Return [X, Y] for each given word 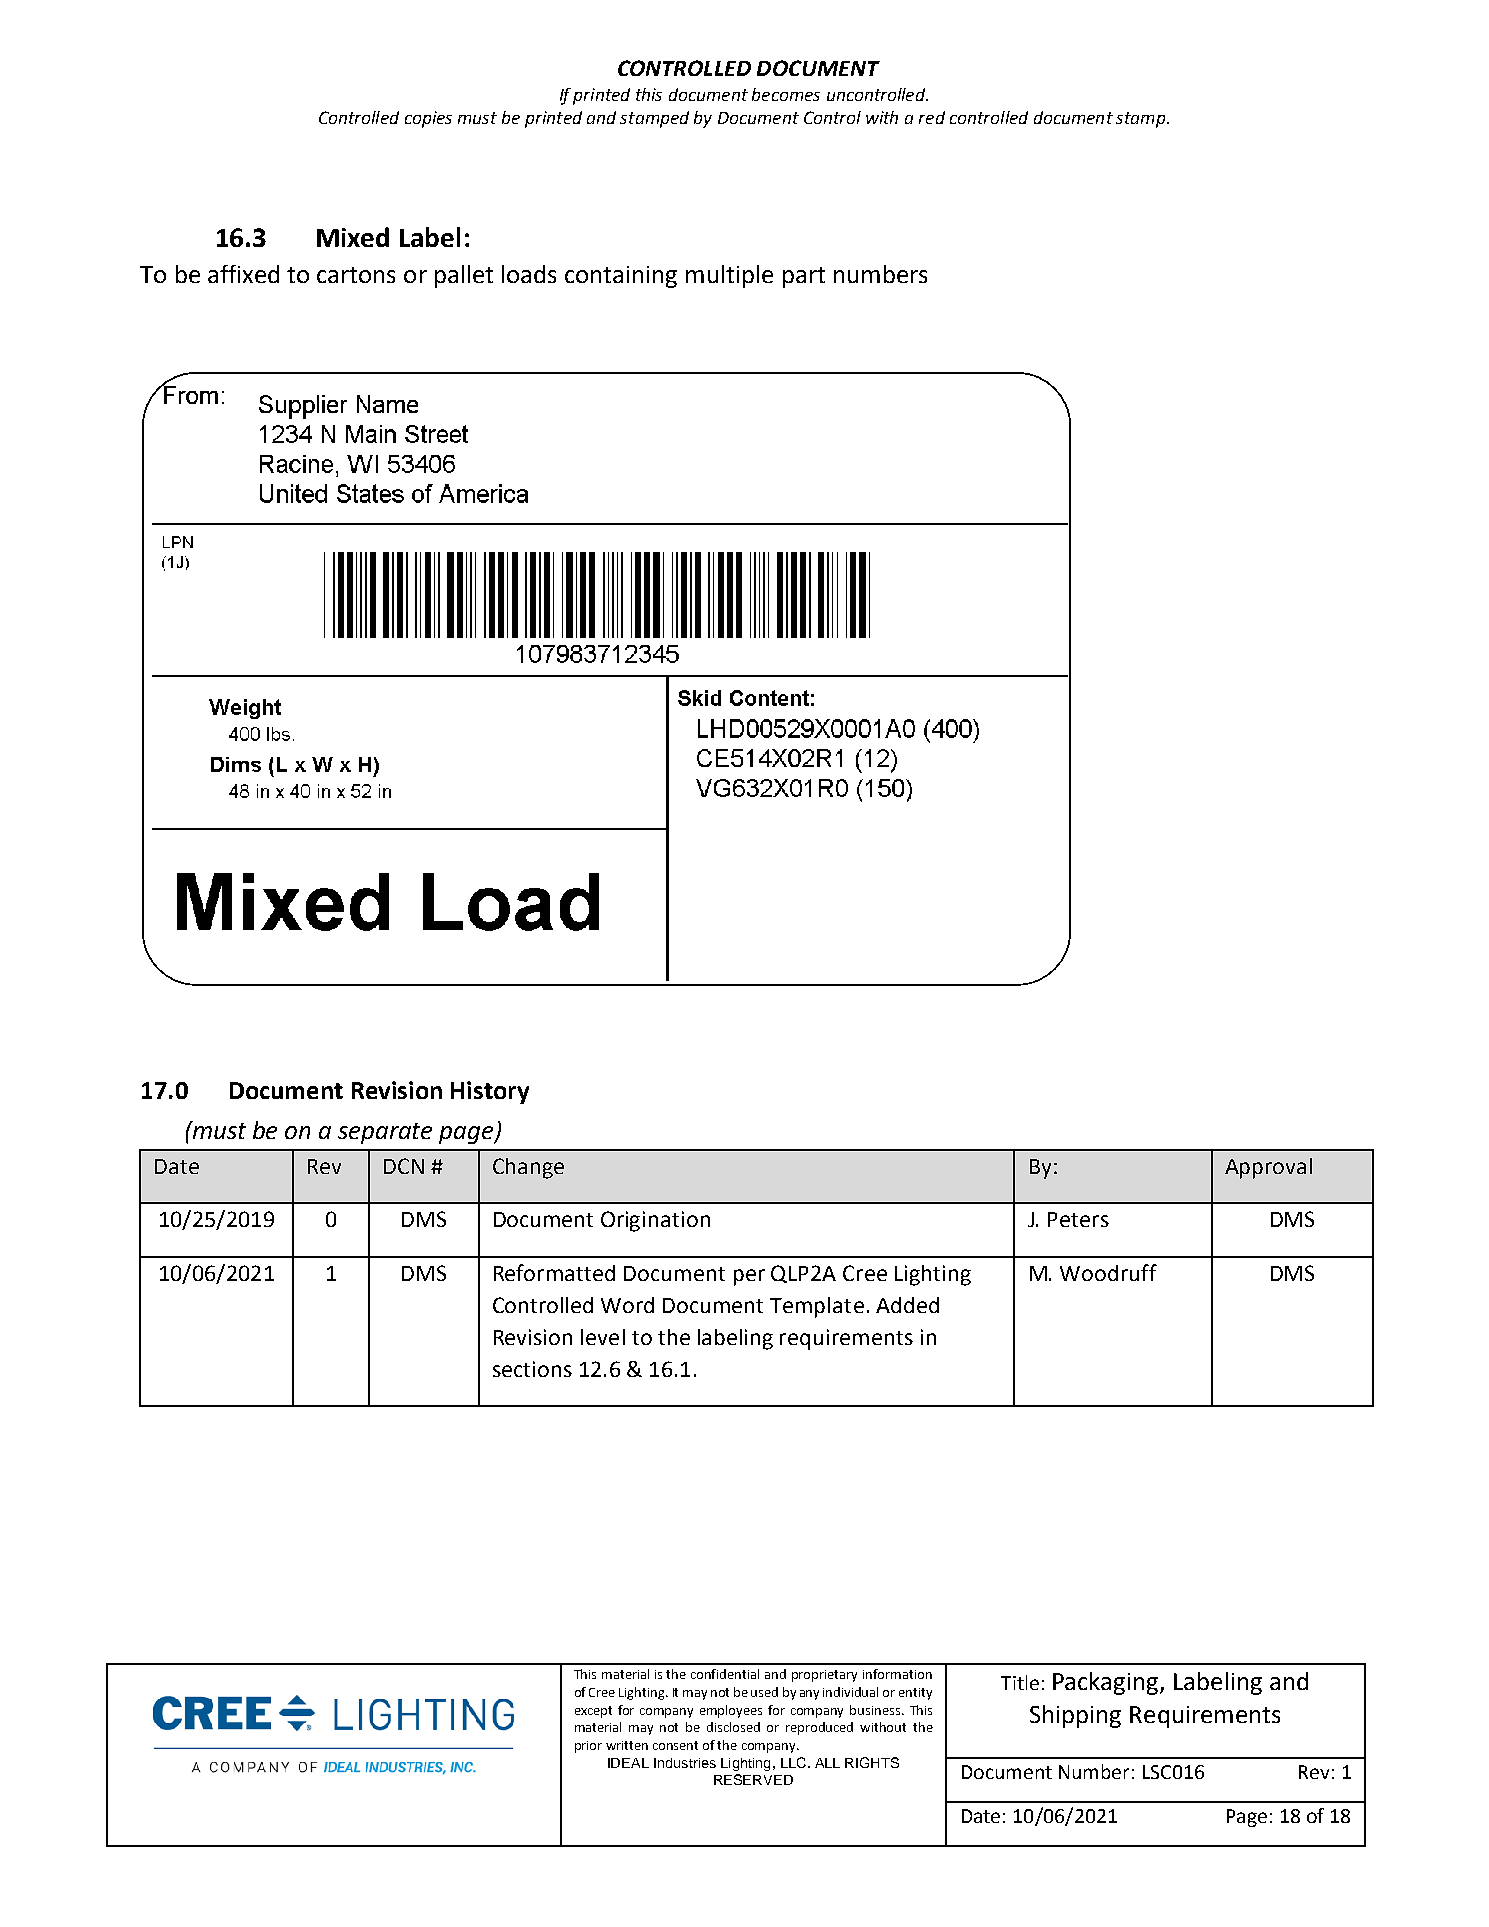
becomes [786, 94]
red [932, 117]
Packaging [1107, 1683]
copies [428, 119]
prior [588, 1747]
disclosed [733, 1727]
